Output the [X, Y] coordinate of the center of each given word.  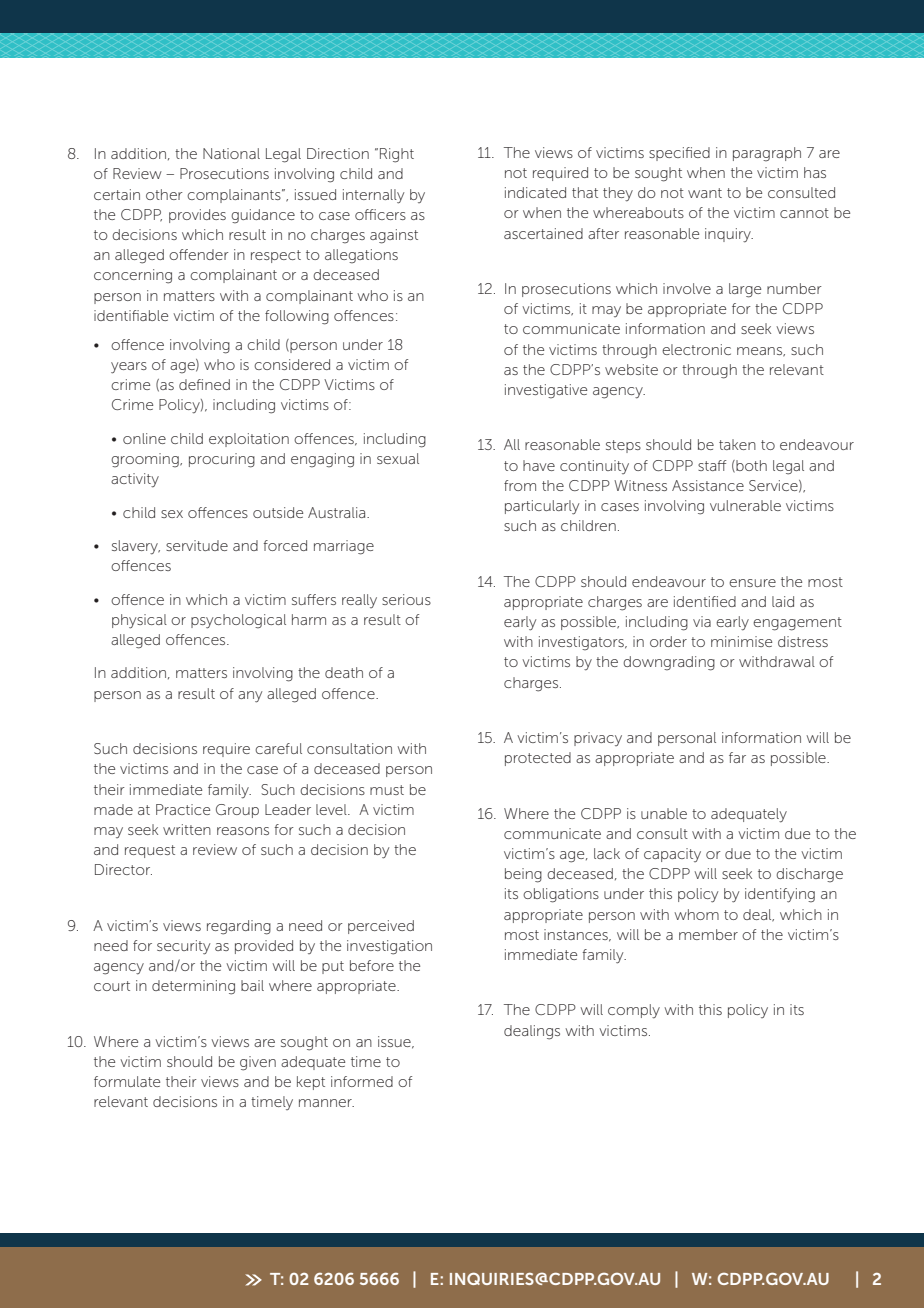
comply [634, 1011]
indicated [535, 192]
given [258, 1063]
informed [362, 1081]
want [705, 193]
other [164, 194]
